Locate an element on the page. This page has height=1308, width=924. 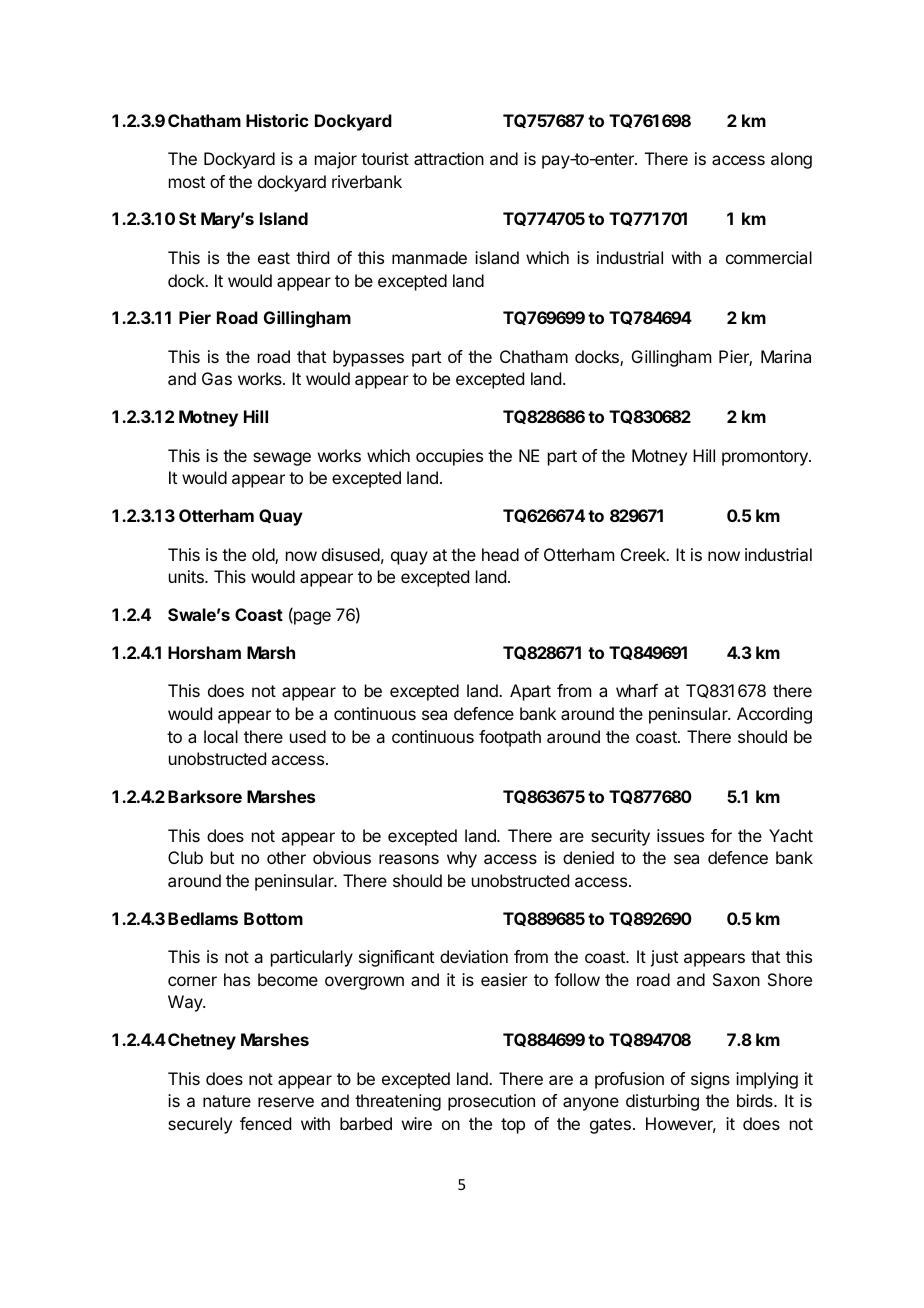
occupies is located at coordinates (449, 457).
